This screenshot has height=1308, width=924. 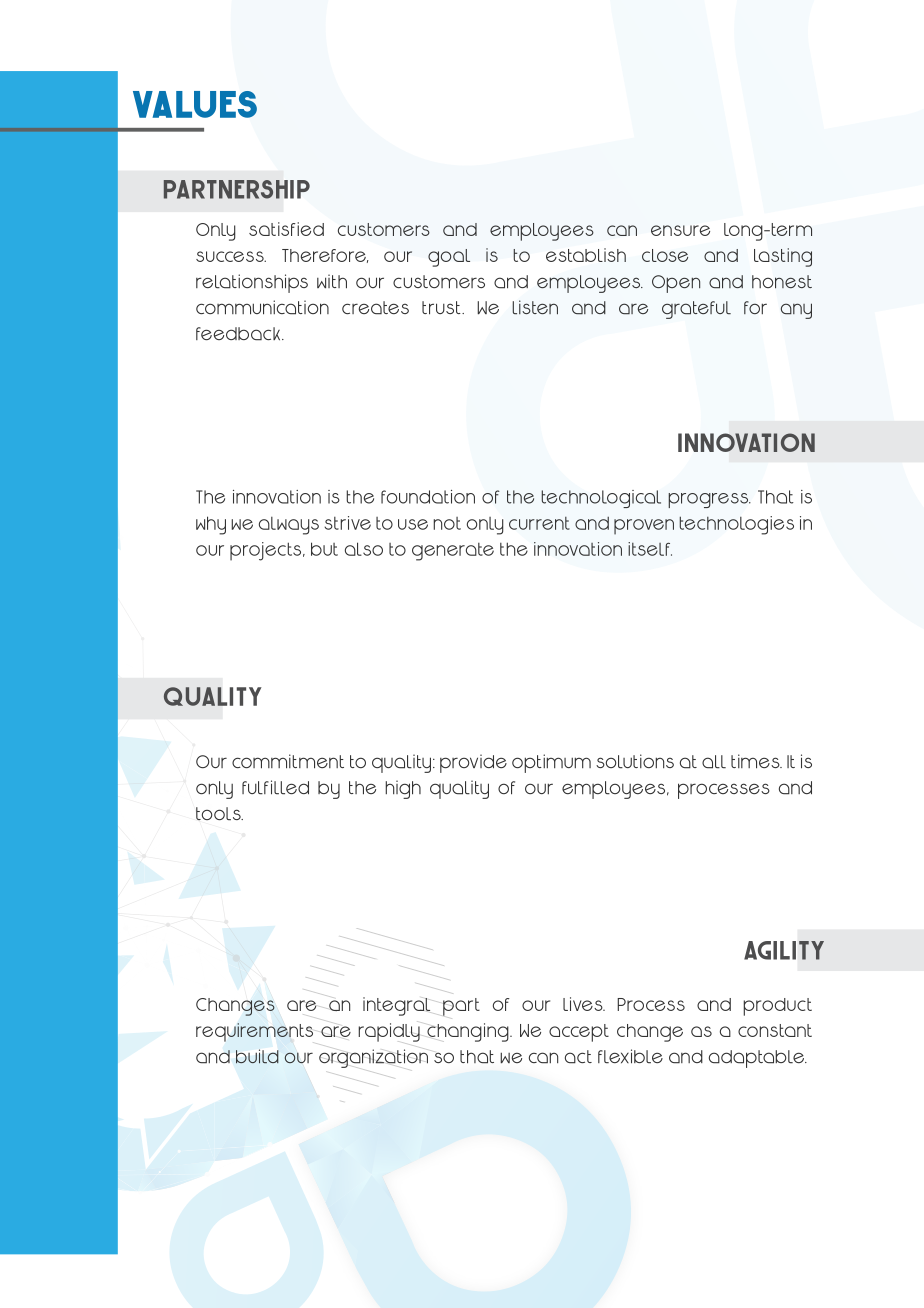 What do you see at coordinates (680, 230) in the screenshot?
I see `ensure` at bounding box center [680, 230].
